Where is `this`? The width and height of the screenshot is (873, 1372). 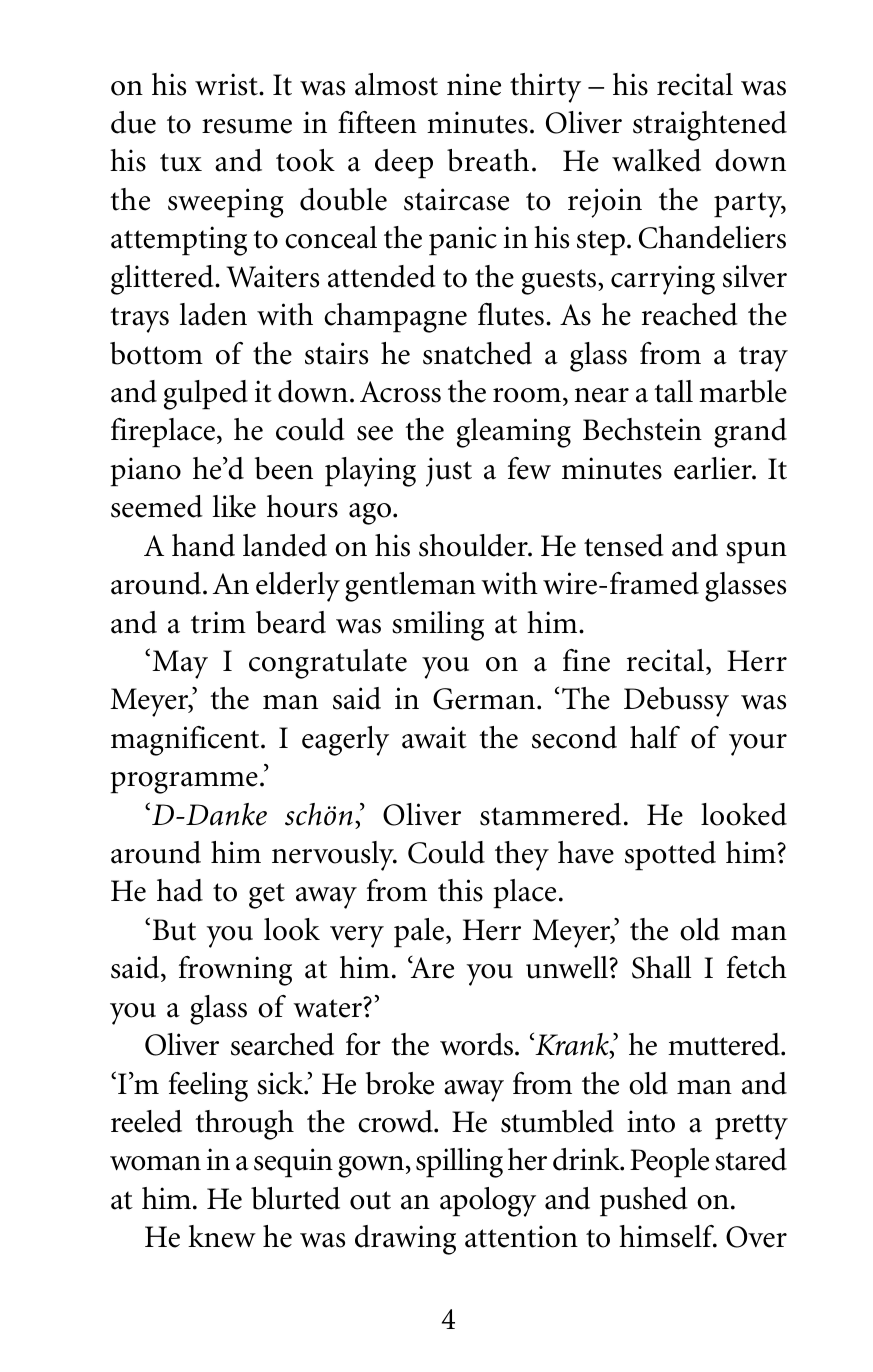
this is located at coordinates (460, 890).
